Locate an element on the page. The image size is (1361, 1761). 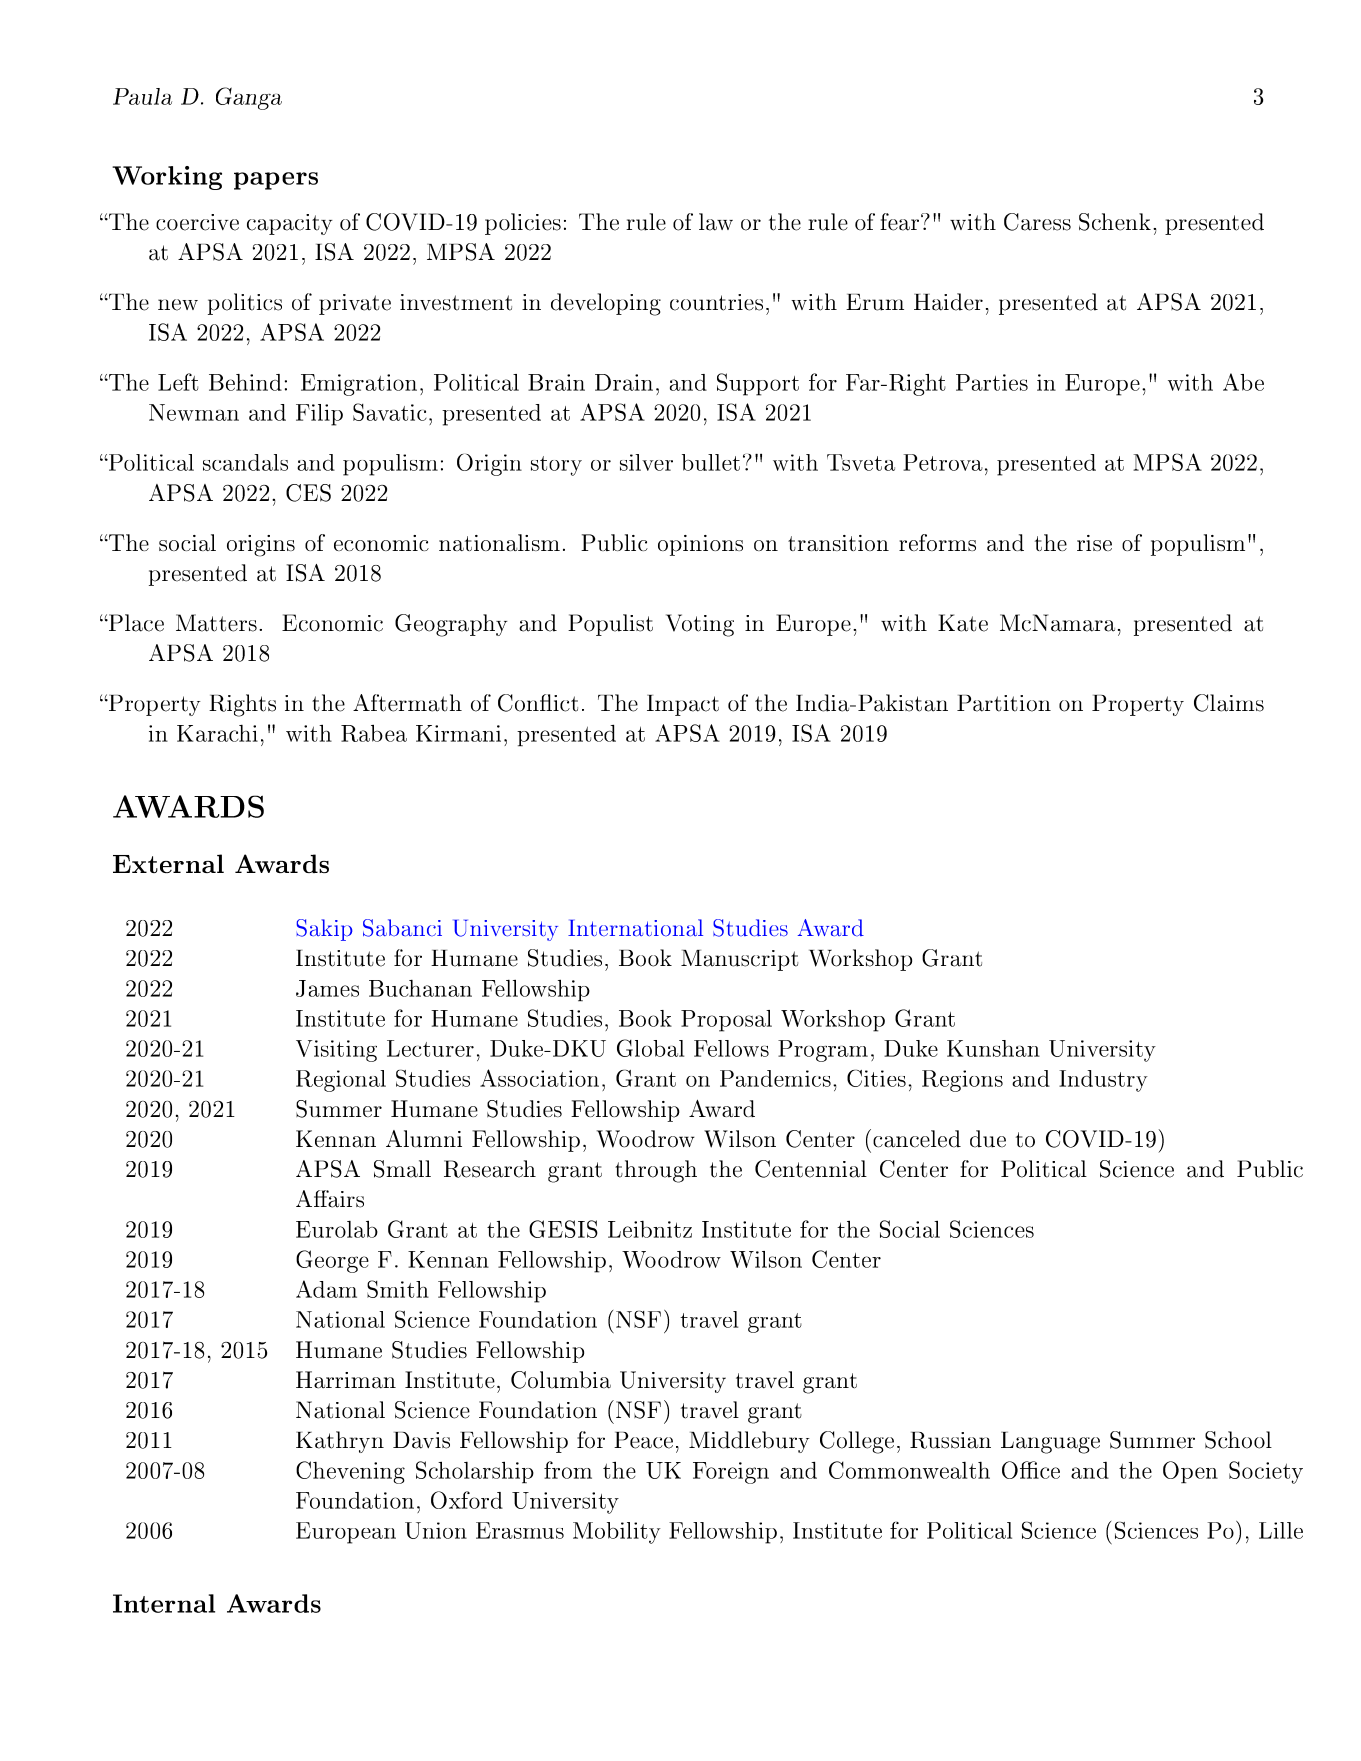
papers is located at coordinates (276, 181).
